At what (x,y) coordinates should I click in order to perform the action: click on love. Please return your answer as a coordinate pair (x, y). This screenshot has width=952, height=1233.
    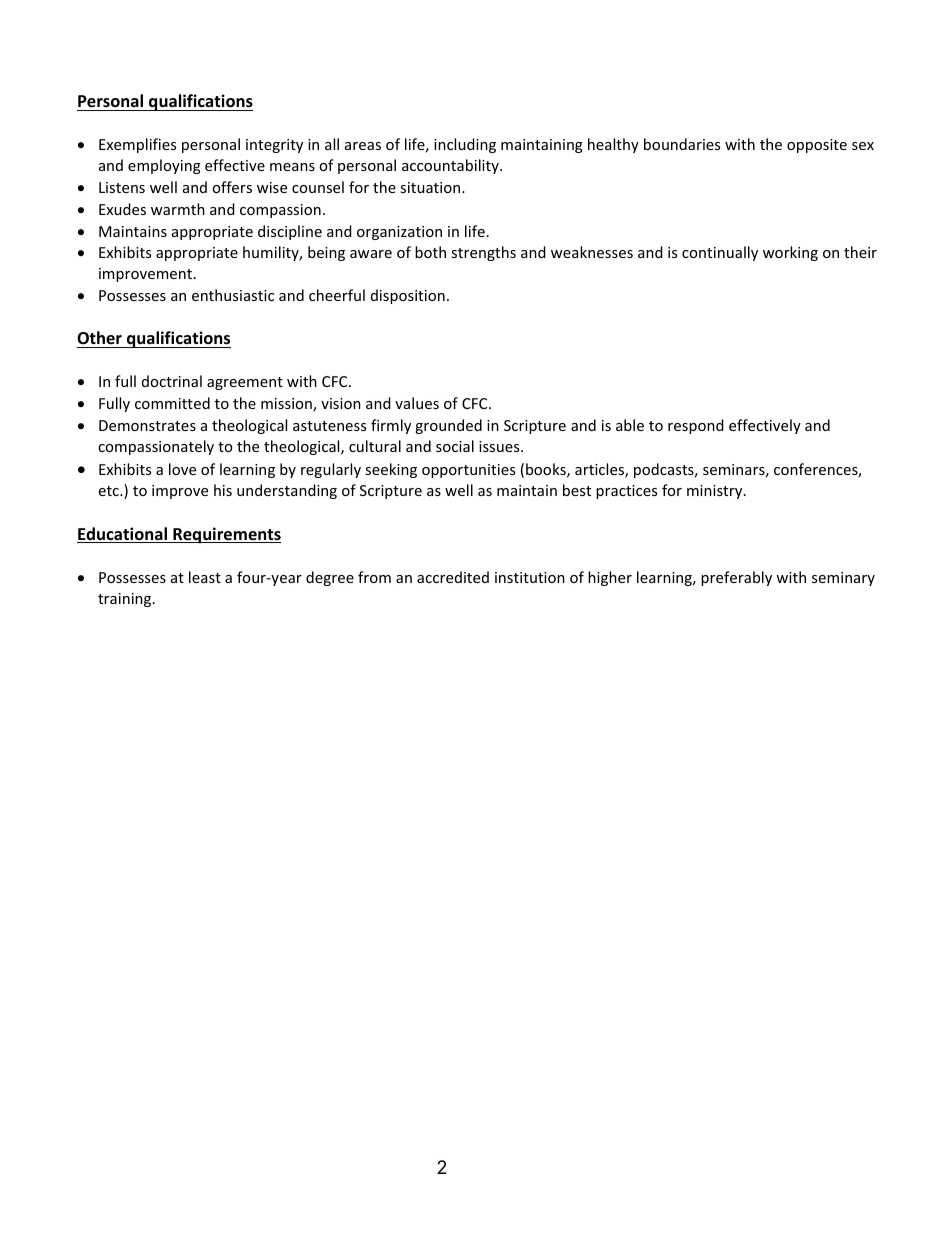
    Looking at the image, I should click on (182, 469).
